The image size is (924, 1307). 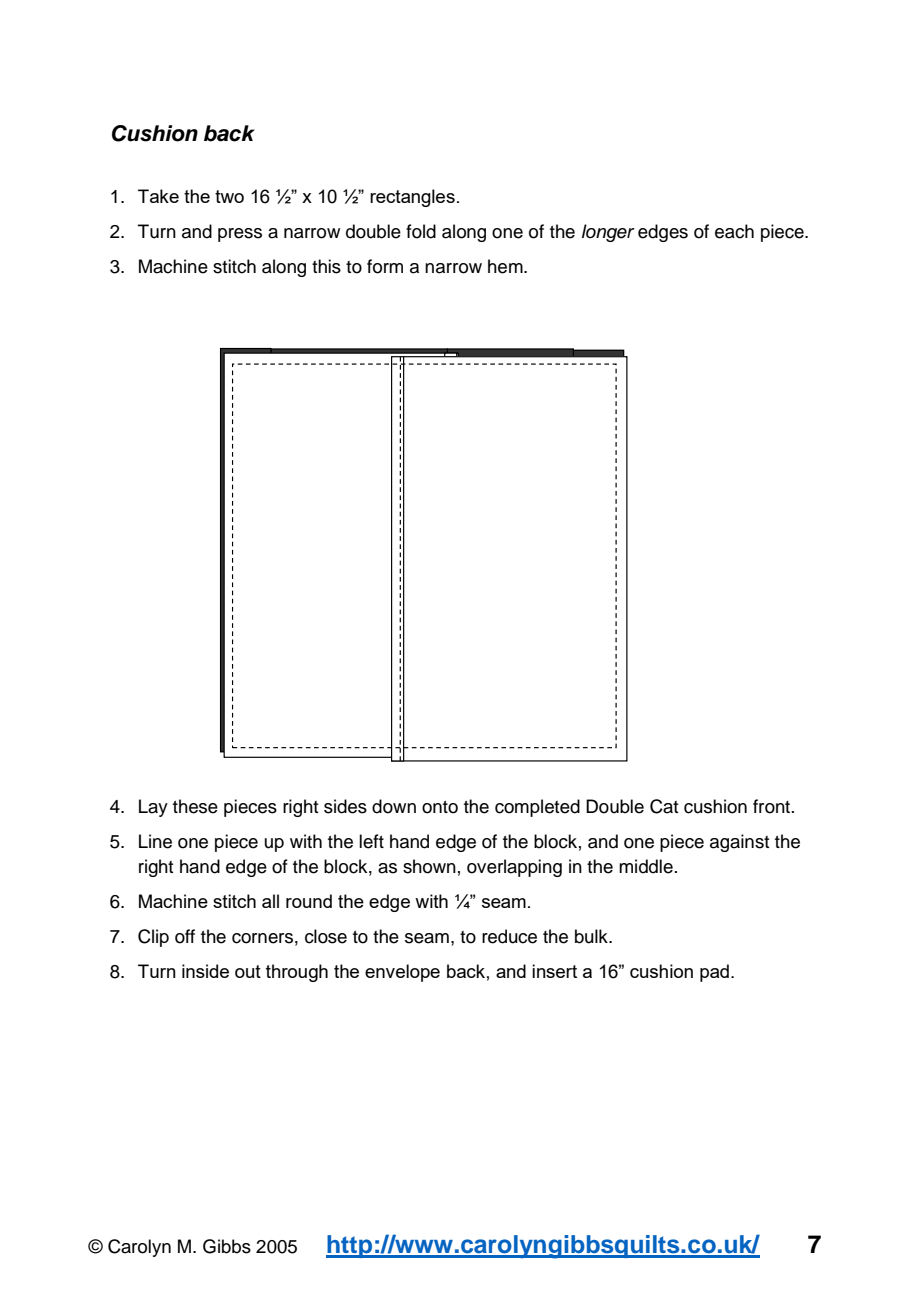 What do you see at coordinates (240, 235) in the screenshot?
I see `press` at bounding box center [240, 235].
